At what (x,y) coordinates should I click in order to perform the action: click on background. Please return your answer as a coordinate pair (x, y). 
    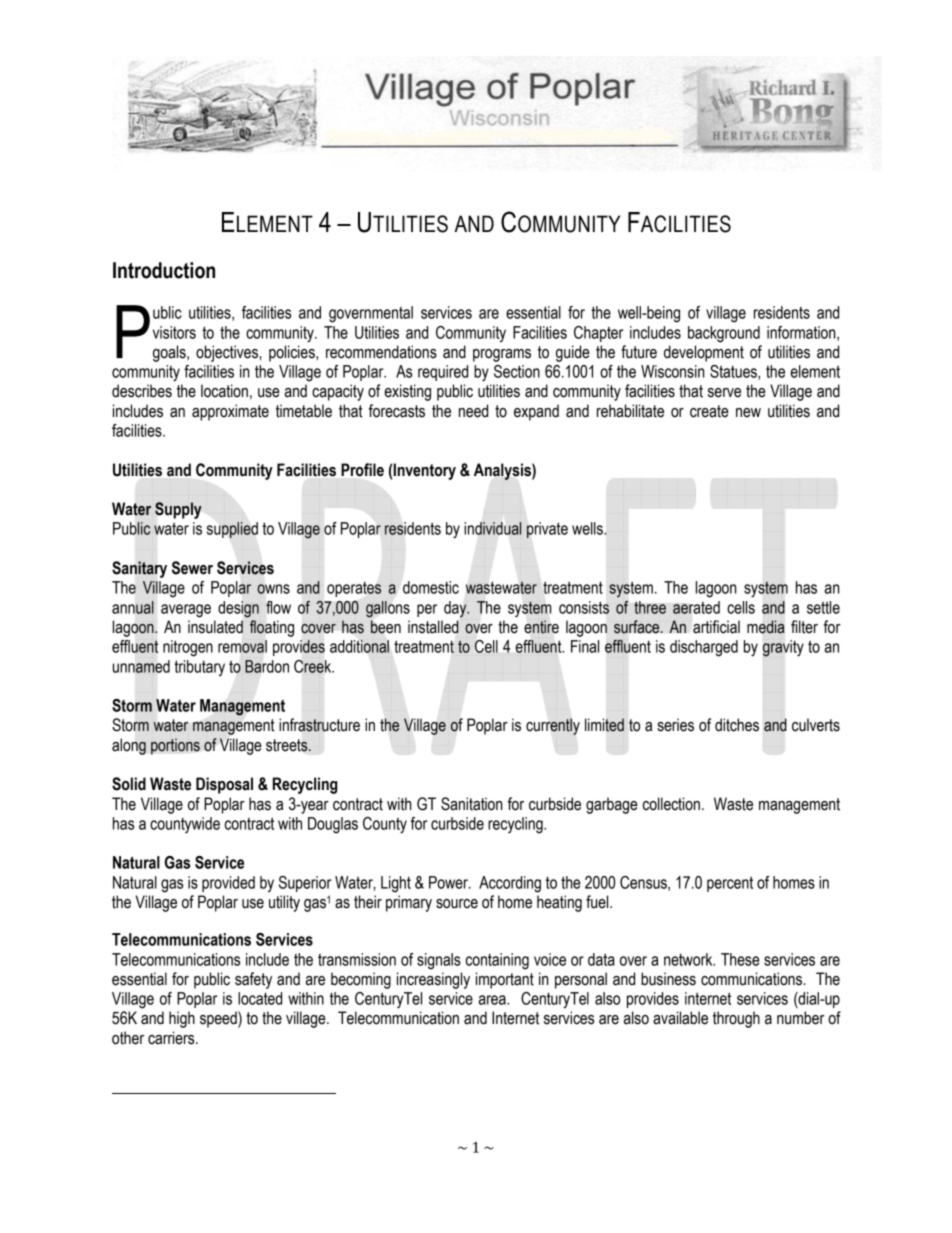
    Looking at the image, I should click on (724, 334).
